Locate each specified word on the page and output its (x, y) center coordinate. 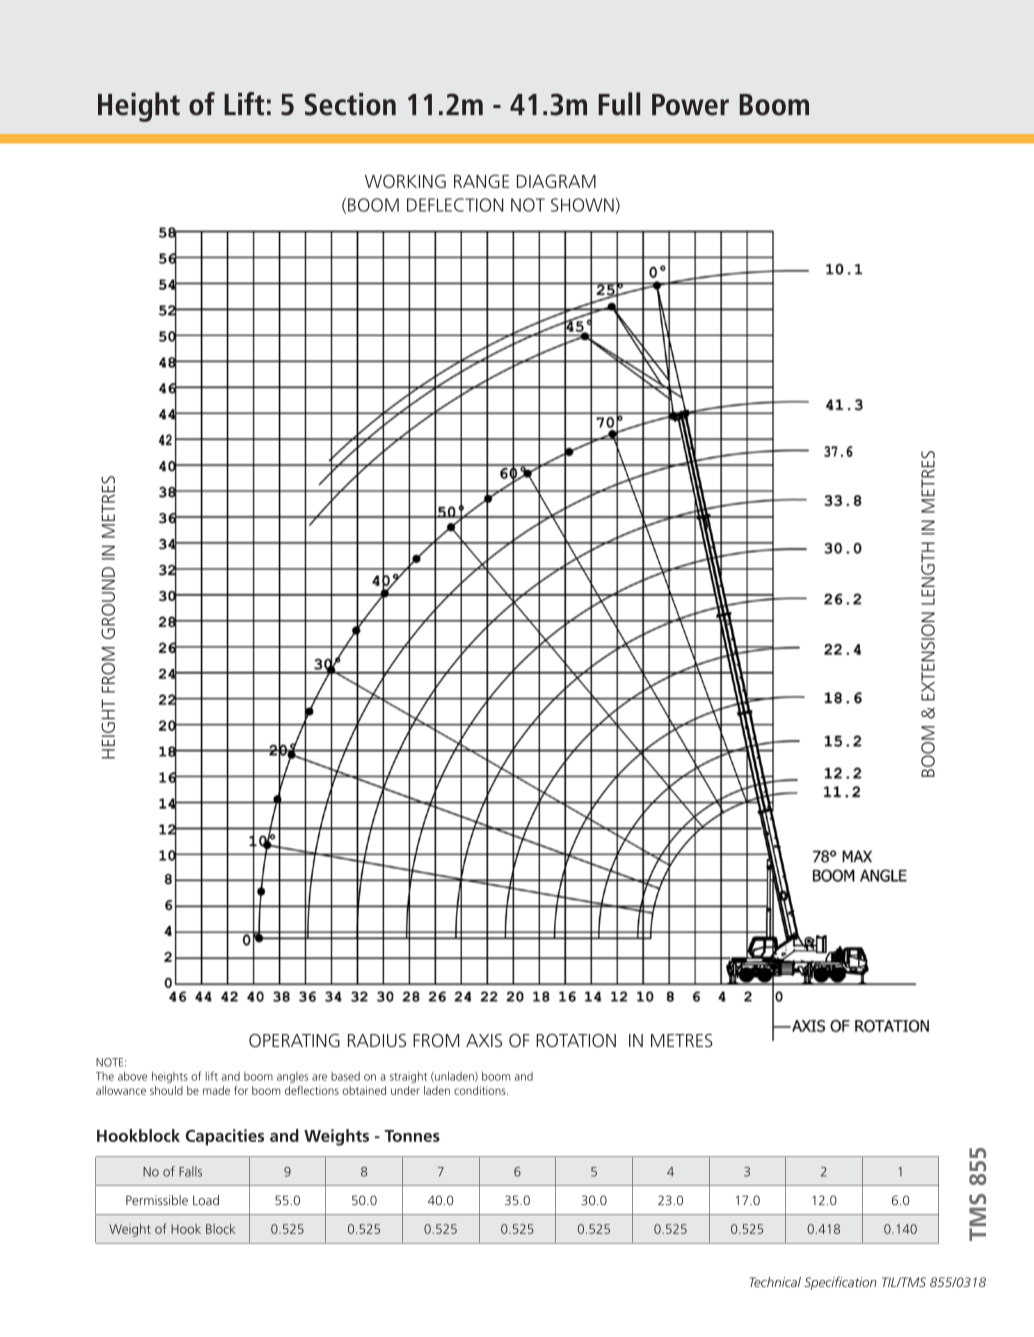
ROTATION (576, 1040)
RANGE (481, 181)
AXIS (484, 1040)
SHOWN (582, 205)
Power (690, 105)
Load (206, 1200)
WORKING (405, 181)
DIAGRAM (556, 181)
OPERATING (294, 1040)
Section (350, 104)
